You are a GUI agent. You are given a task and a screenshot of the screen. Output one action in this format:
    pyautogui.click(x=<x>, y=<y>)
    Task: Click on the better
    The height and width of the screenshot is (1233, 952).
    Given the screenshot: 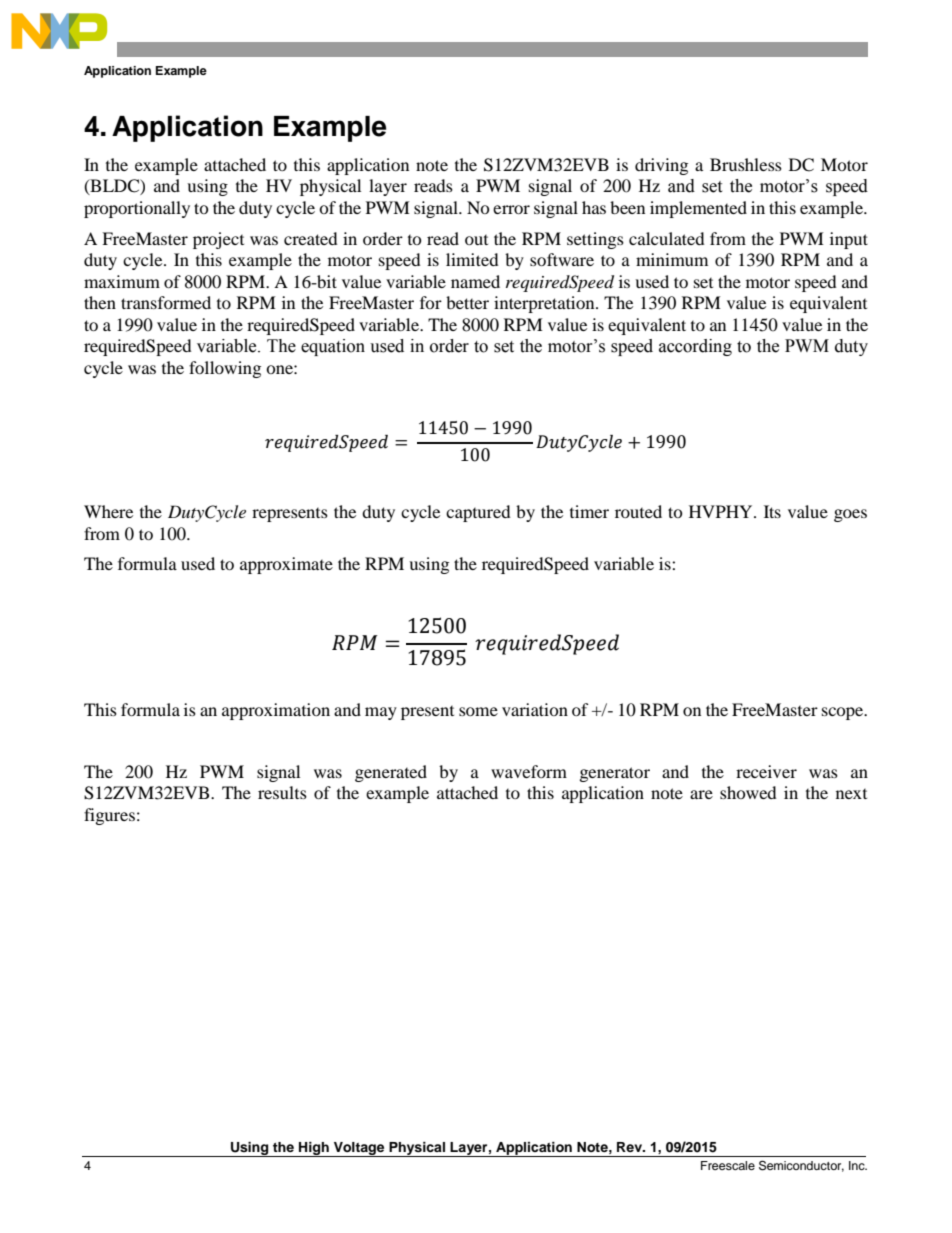 What is the action you would take?
    pyautogui.click(x=467, y=302)
